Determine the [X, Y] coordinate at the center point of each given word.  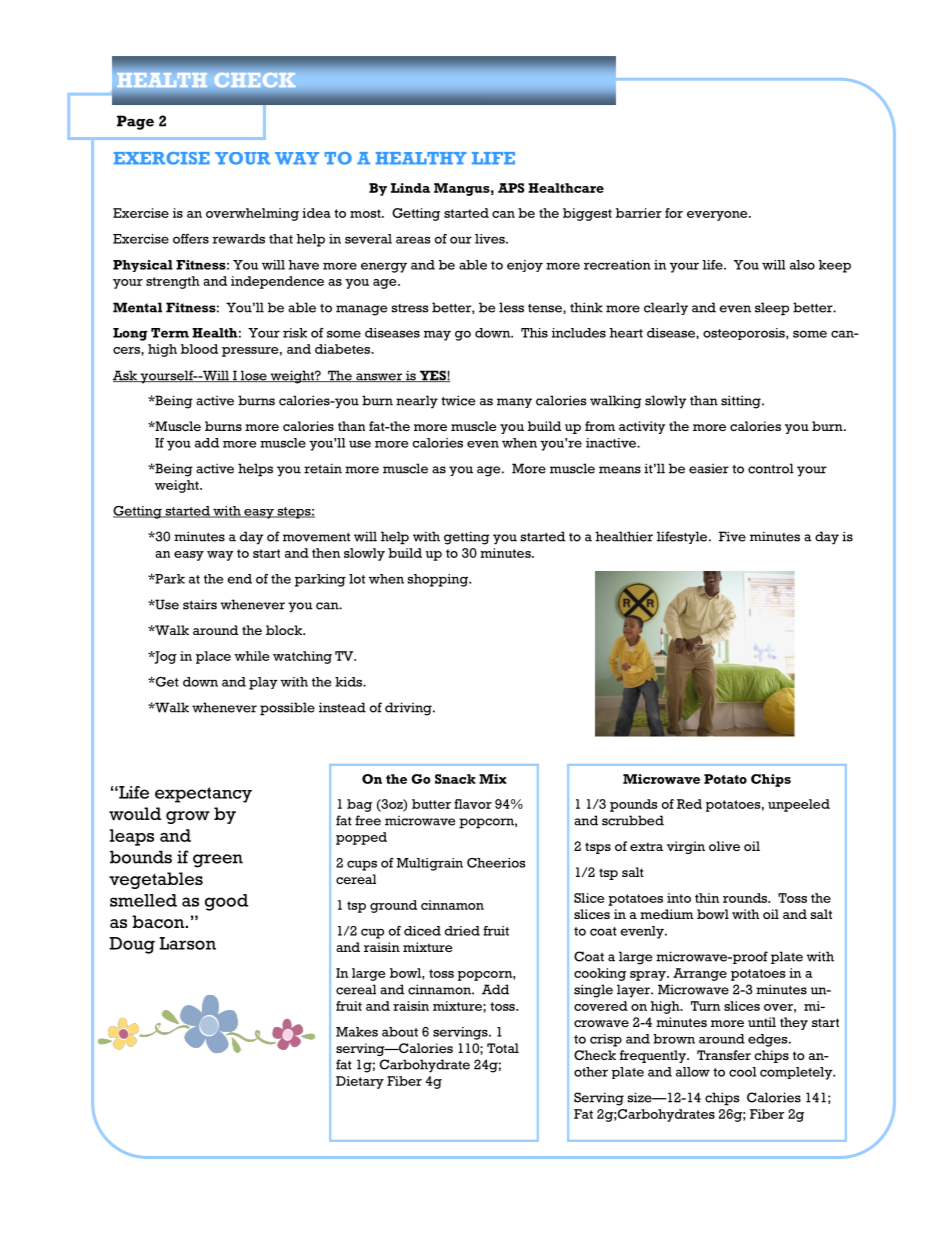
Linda [410, 188]
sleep [772, 309]
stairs [200, 604]
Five [732, 536]
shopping [439, 580]
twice [458, 400]
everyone [718, 216]
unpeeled [799, 805]
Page [135, 122]
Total [503, 1048]
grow [188, 817]
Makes [357, 1032]
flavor [473, 804]
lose [253, 376]
